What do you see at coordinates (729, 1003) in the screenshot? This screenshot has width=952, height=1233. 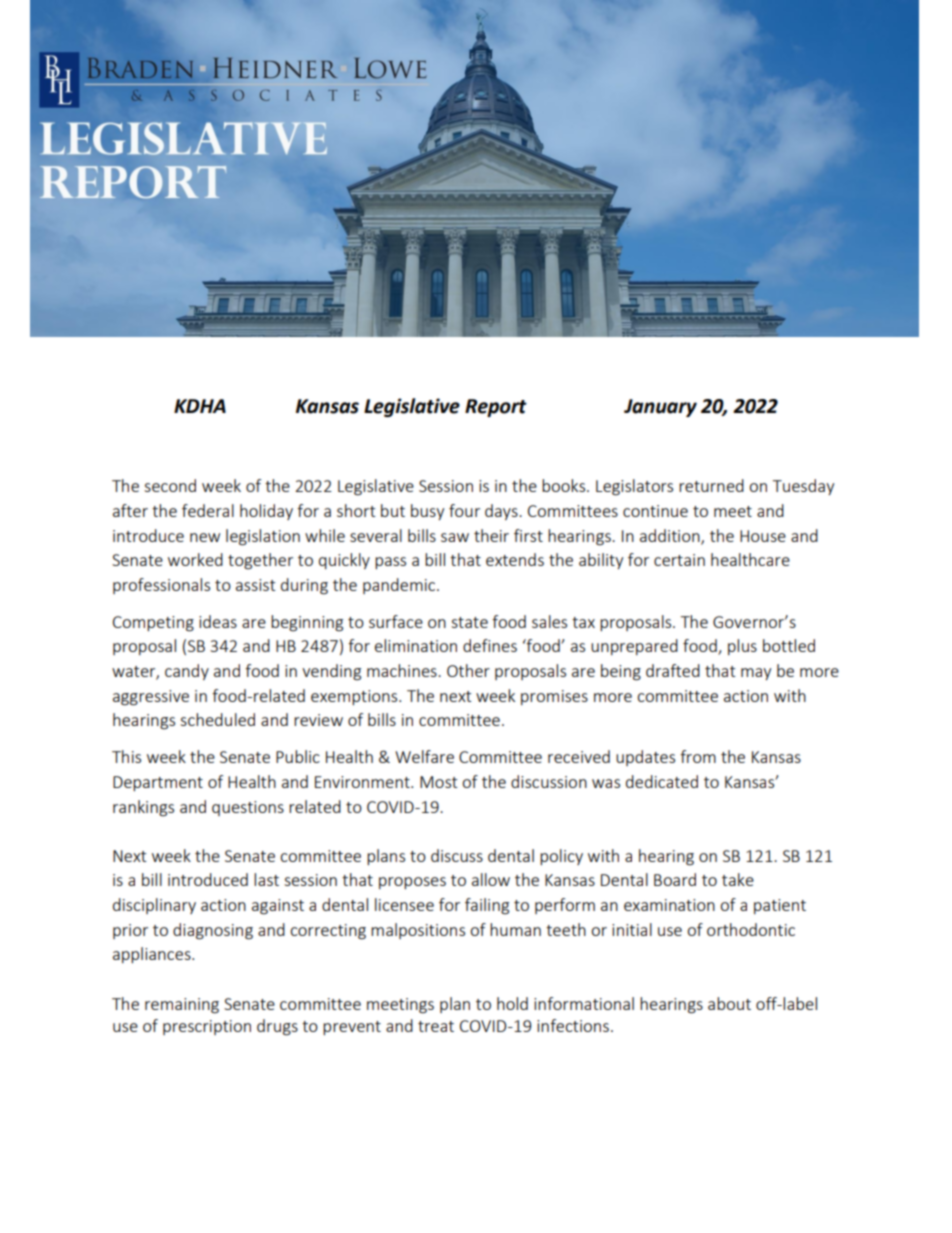 I see `about` at bounding box center [729, 1003].
